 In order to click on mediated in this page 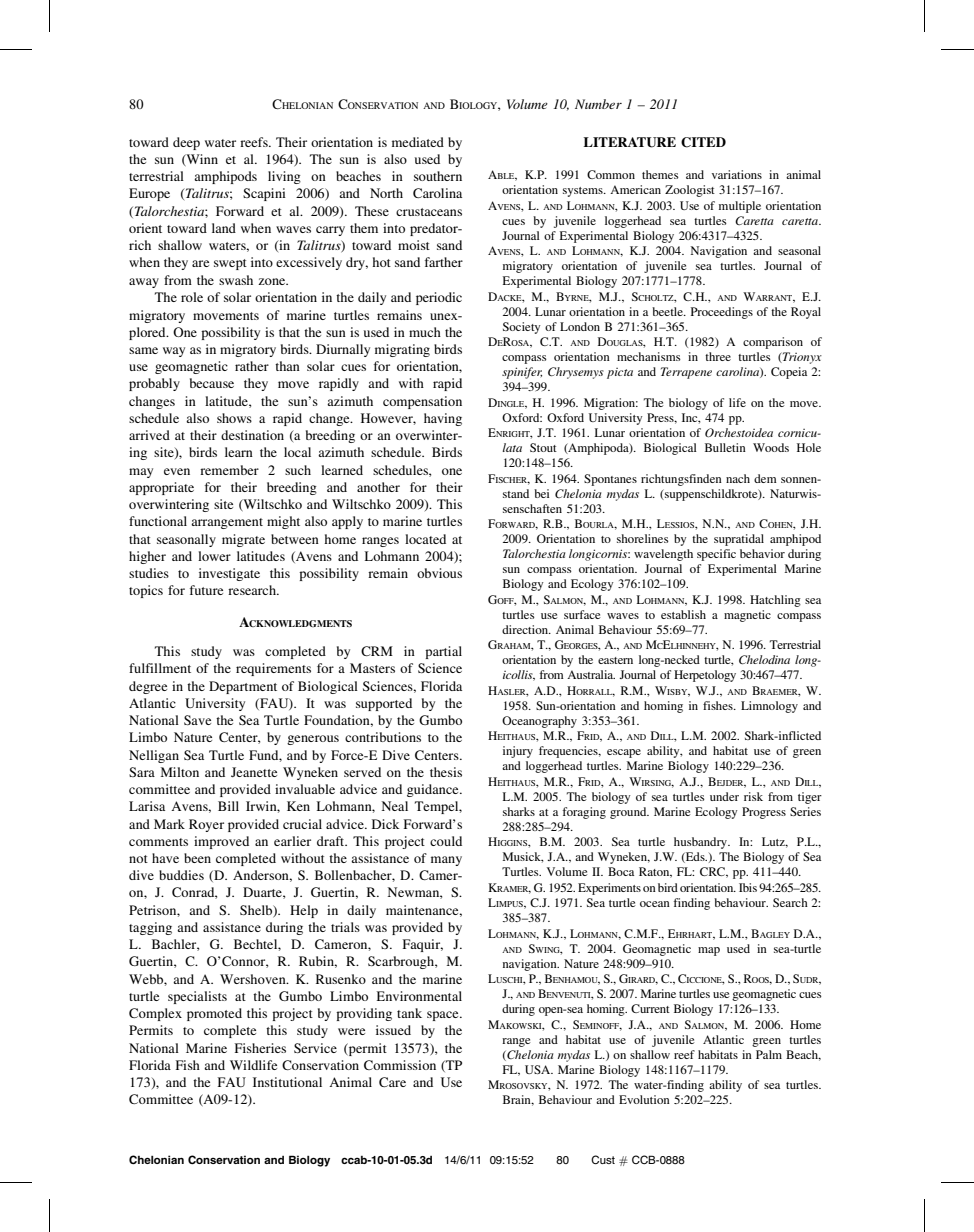, I will do `click(418, 142)`.
